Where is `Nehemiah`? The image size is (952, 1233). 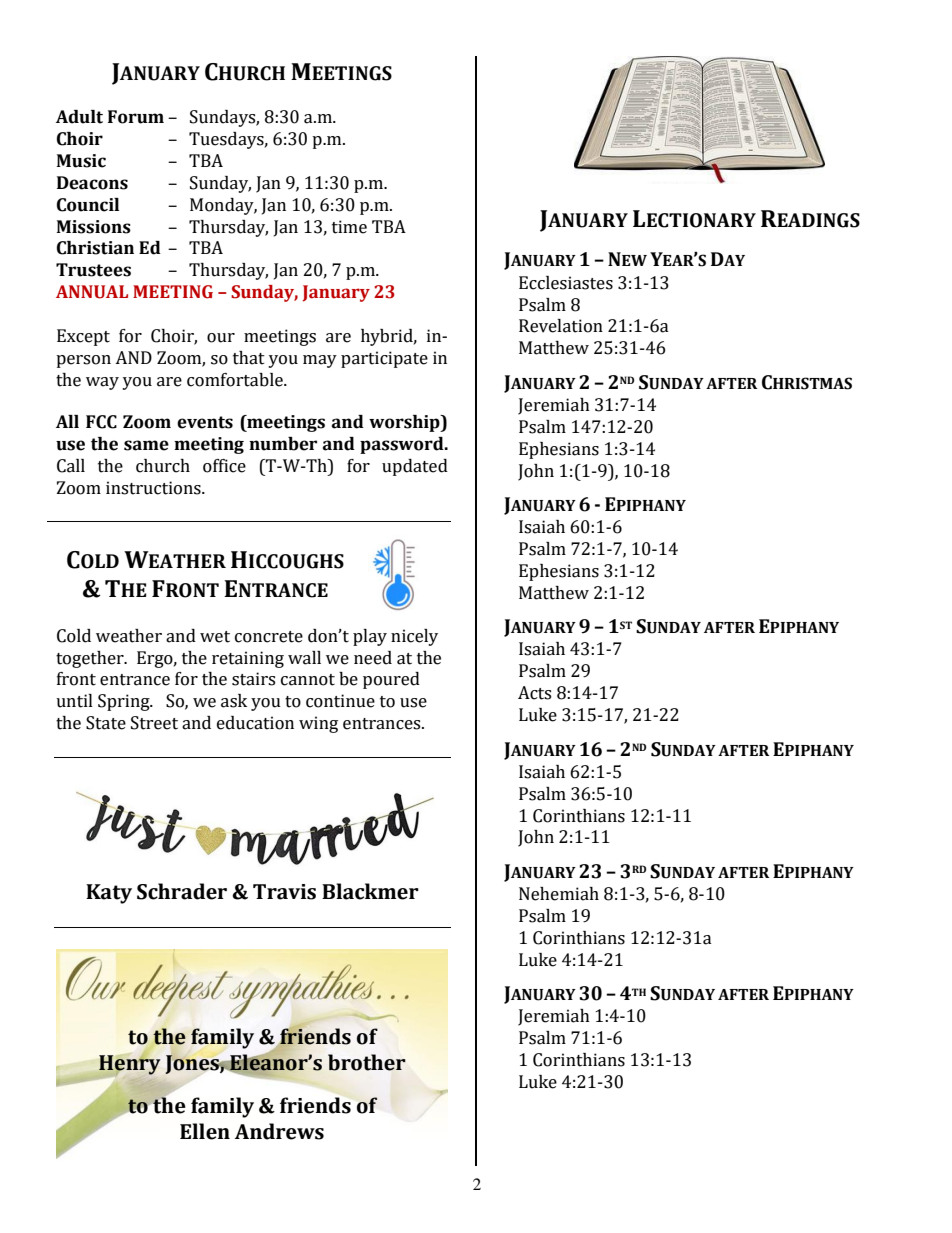
Nehemiah is located at coordinates (559, 894).
